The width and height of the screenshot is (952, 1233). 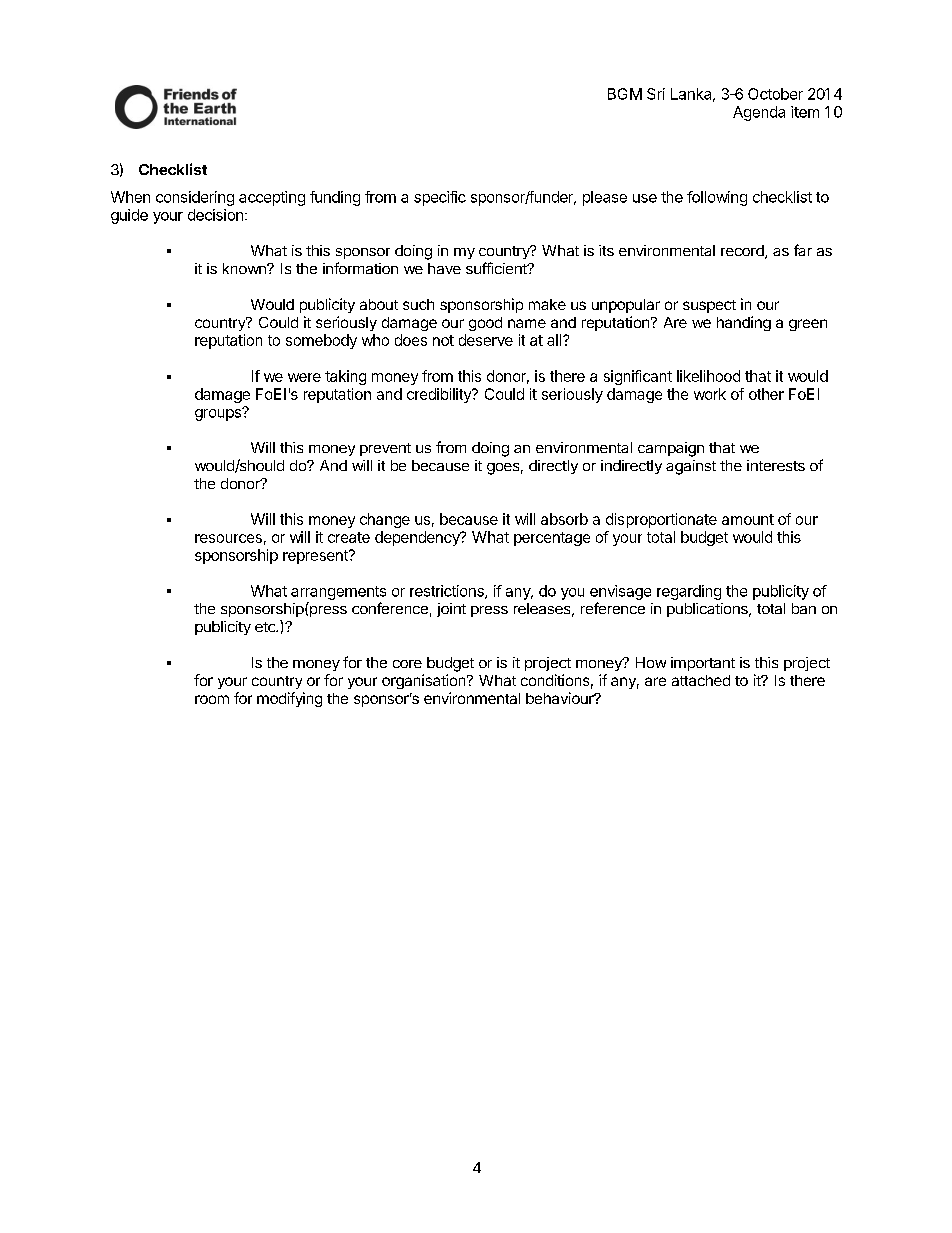 I want to click on core, so click(x=407, y=664).
